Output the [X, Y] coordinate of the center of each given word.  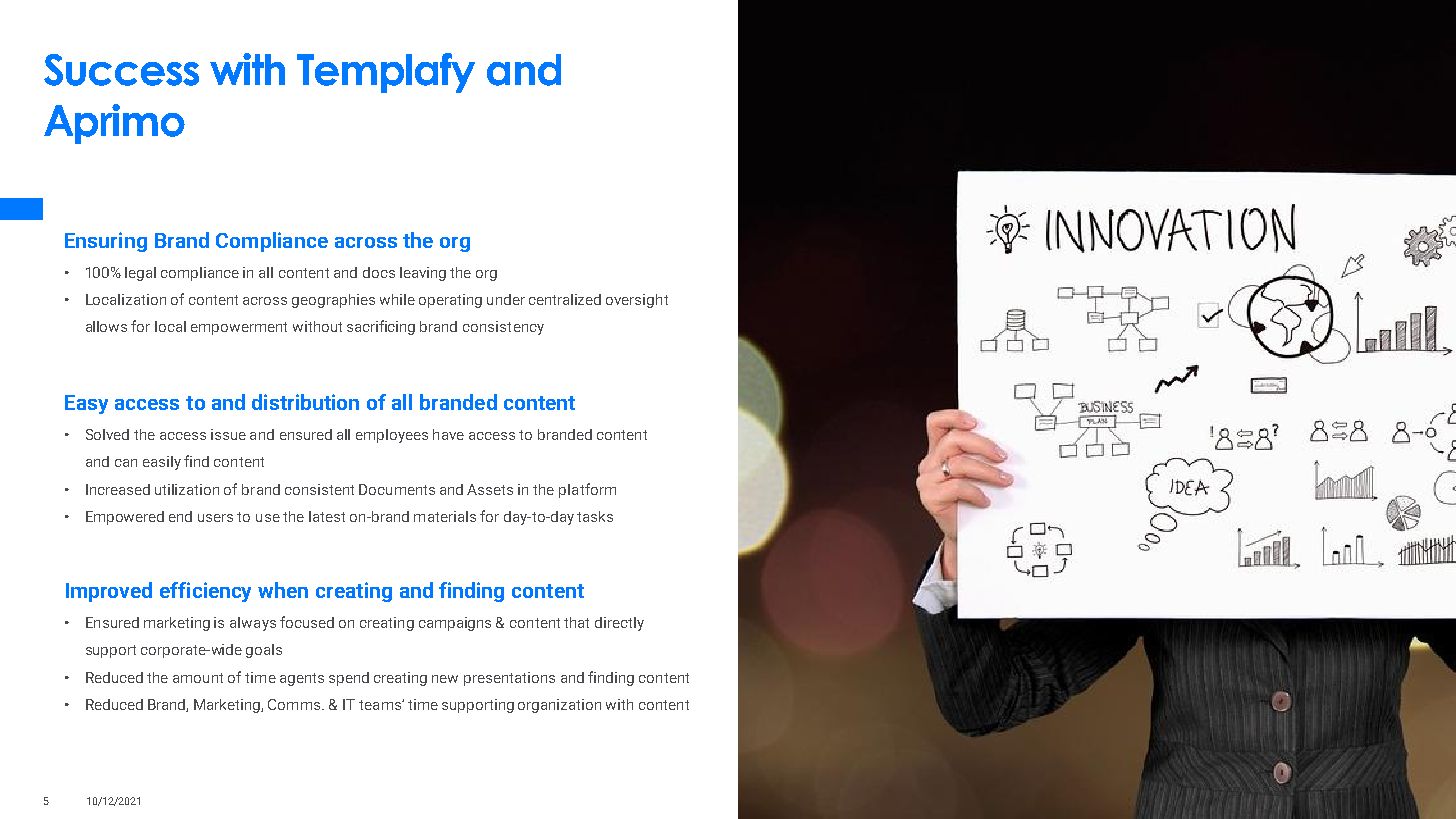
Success [121, 70]
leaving [423, 274]
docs [379, 272]
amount [198, 678]
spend [349, 679]
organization [559, 706]
